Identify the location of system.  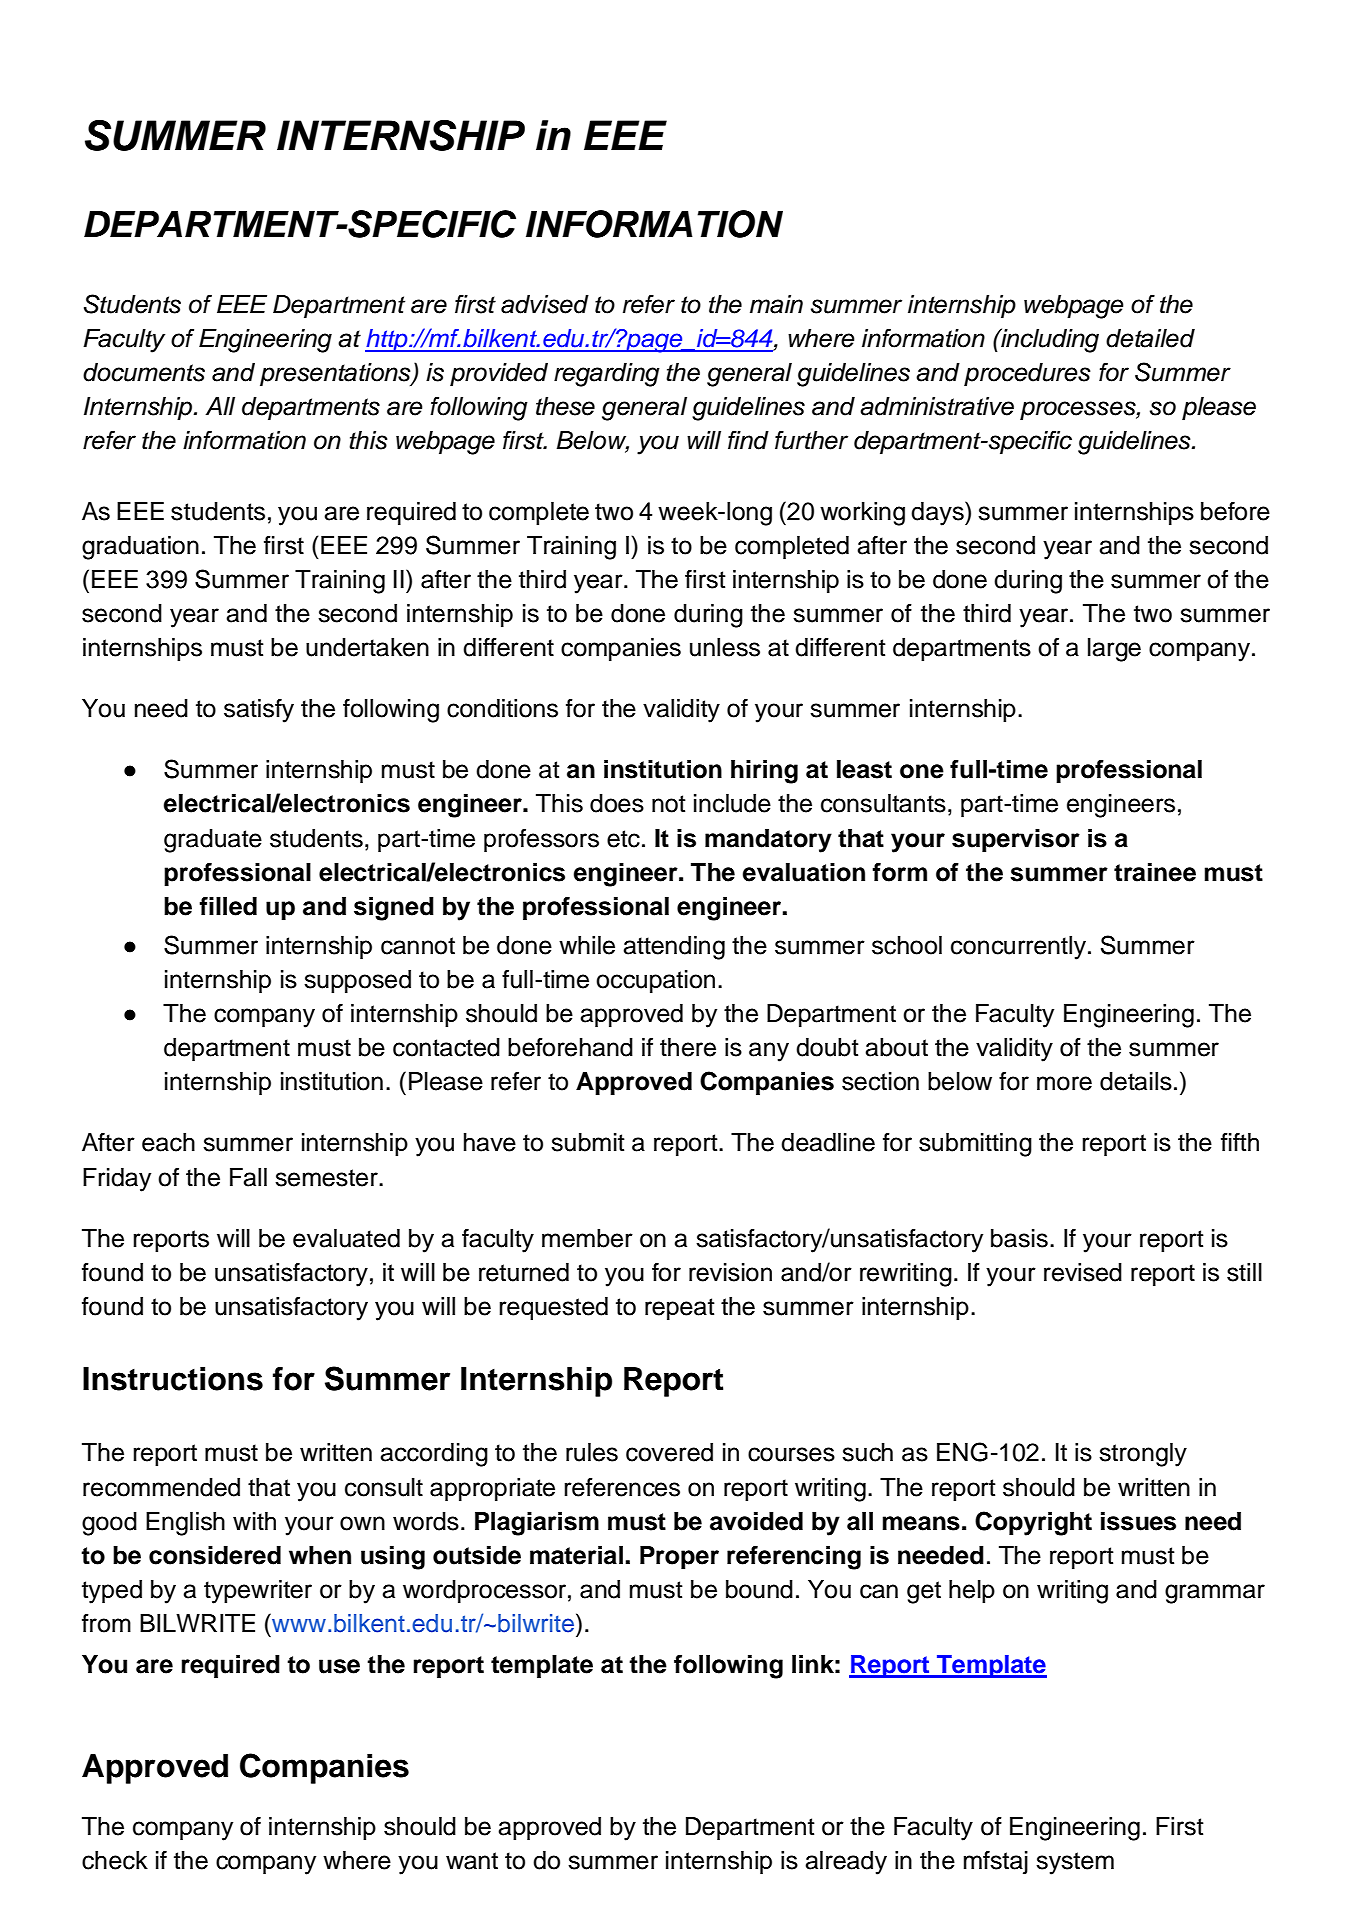
(1075, 1863).
